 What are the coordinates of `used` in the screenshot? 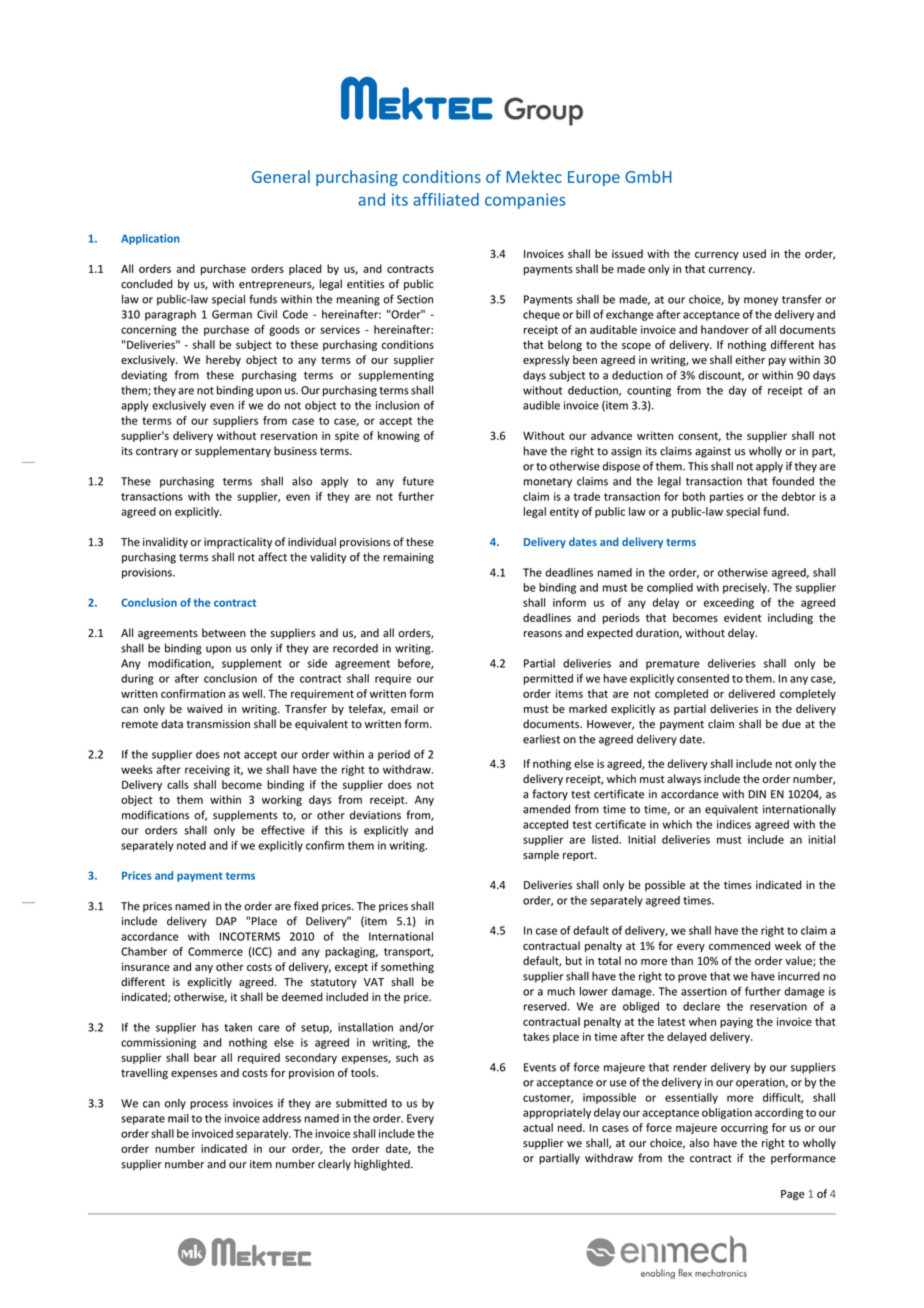 It's located at (754, 253).
